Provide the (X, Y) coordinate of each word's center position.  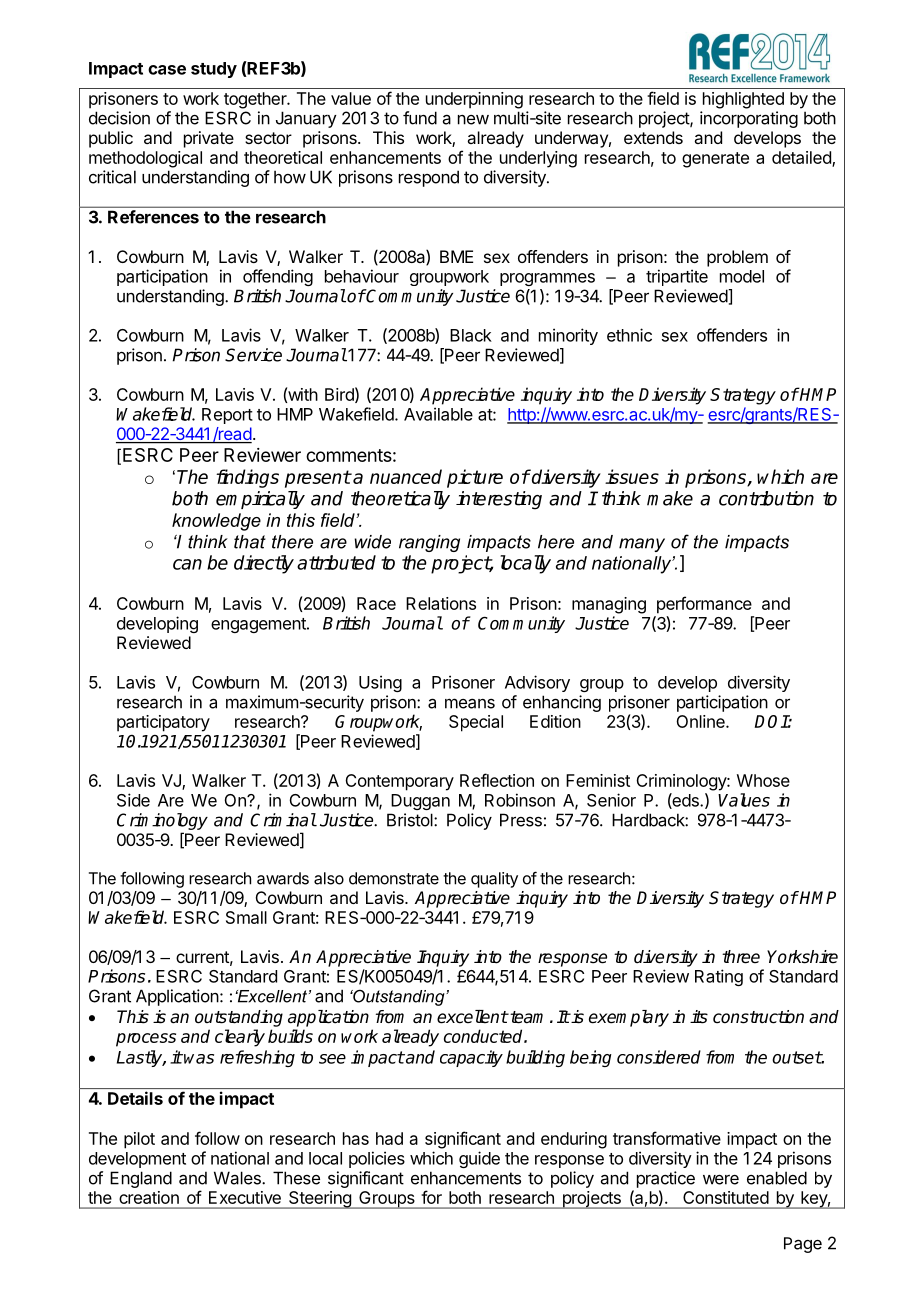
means (470, 703)
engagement (259, 625)
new (473, 120)
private (209, 139)
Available (438, 414)
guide (479, 1159)
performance (704, 605)
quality (494, 880)
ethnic (629, 335)
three (741, 957)
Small (246, 917)
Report (227, 416)
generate (715, 160)
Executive (245, 1197)
